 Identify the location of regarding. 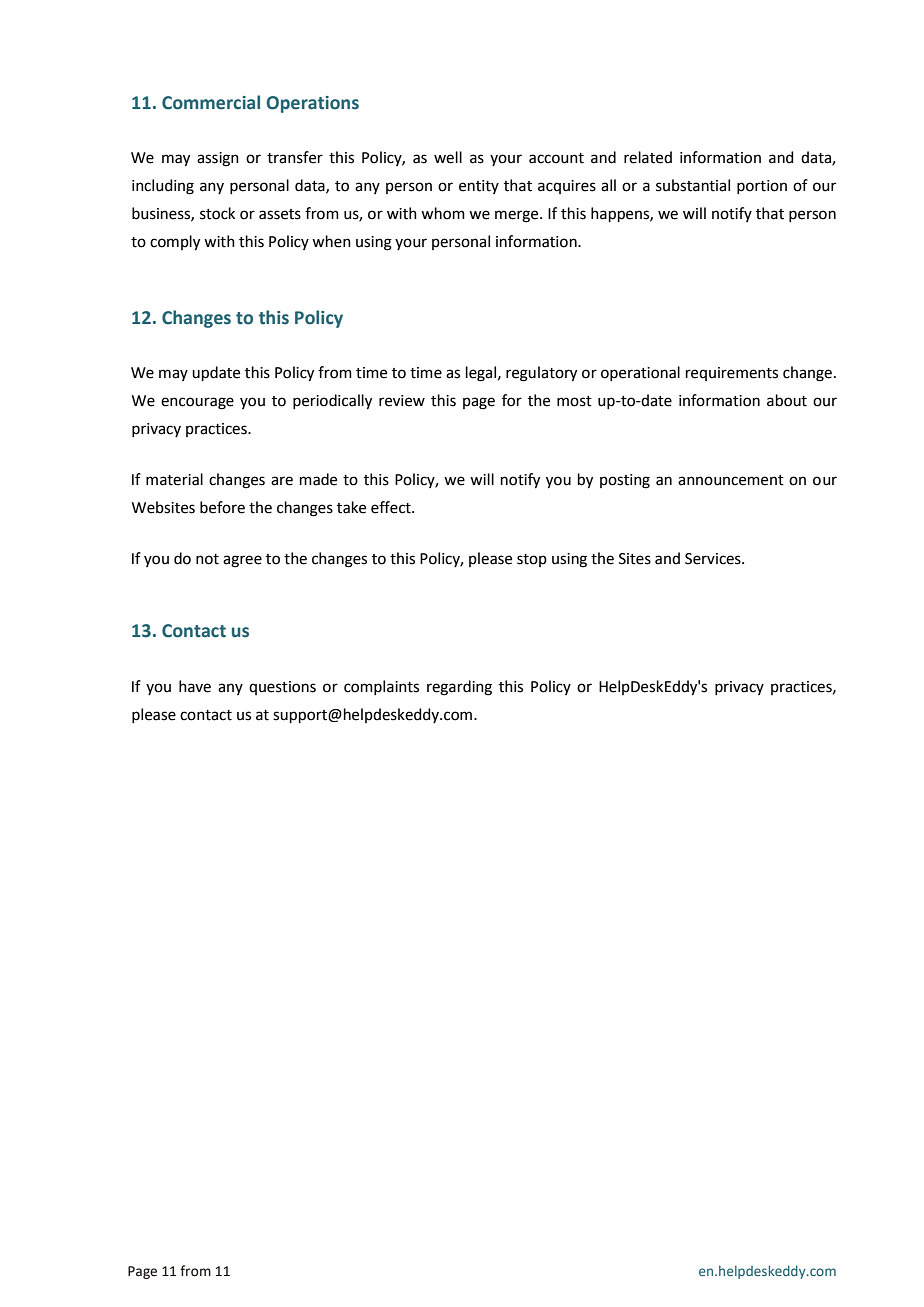
(459, 688).
